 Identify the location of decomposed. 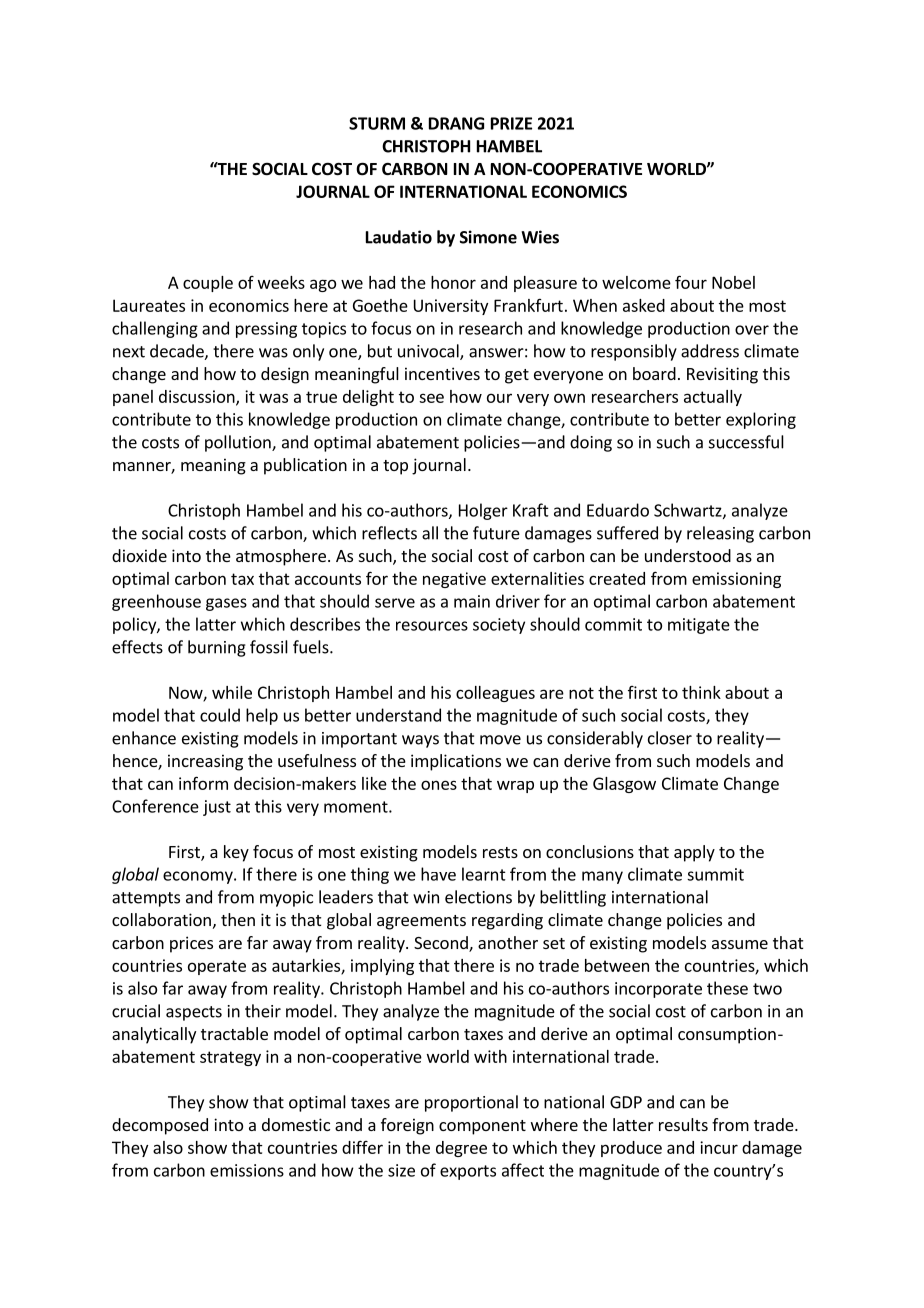
(160, 1126).
